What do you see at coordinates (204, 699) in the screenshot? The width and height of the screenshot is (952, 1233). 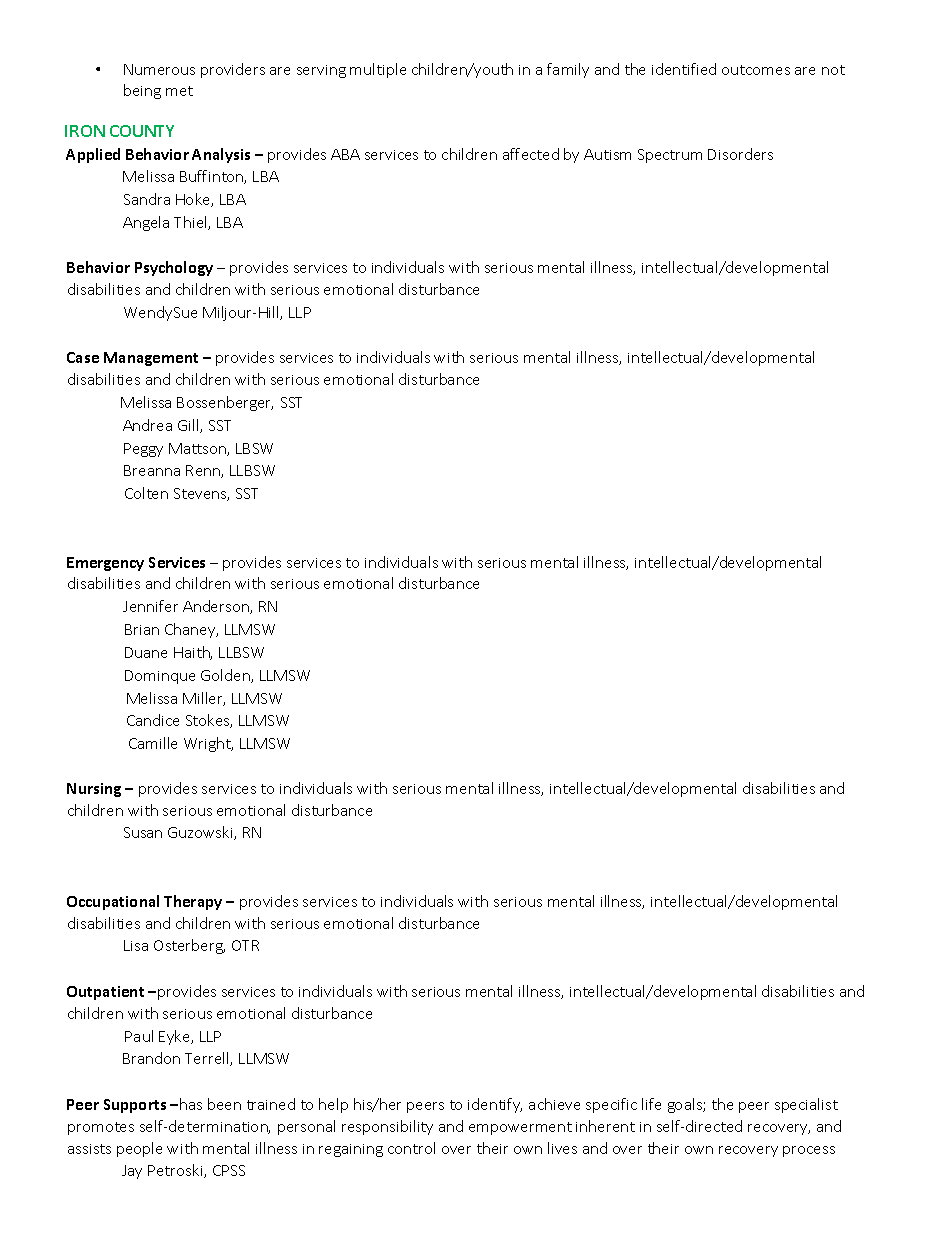 I see `Miller` at bounding box center [204, 699].
